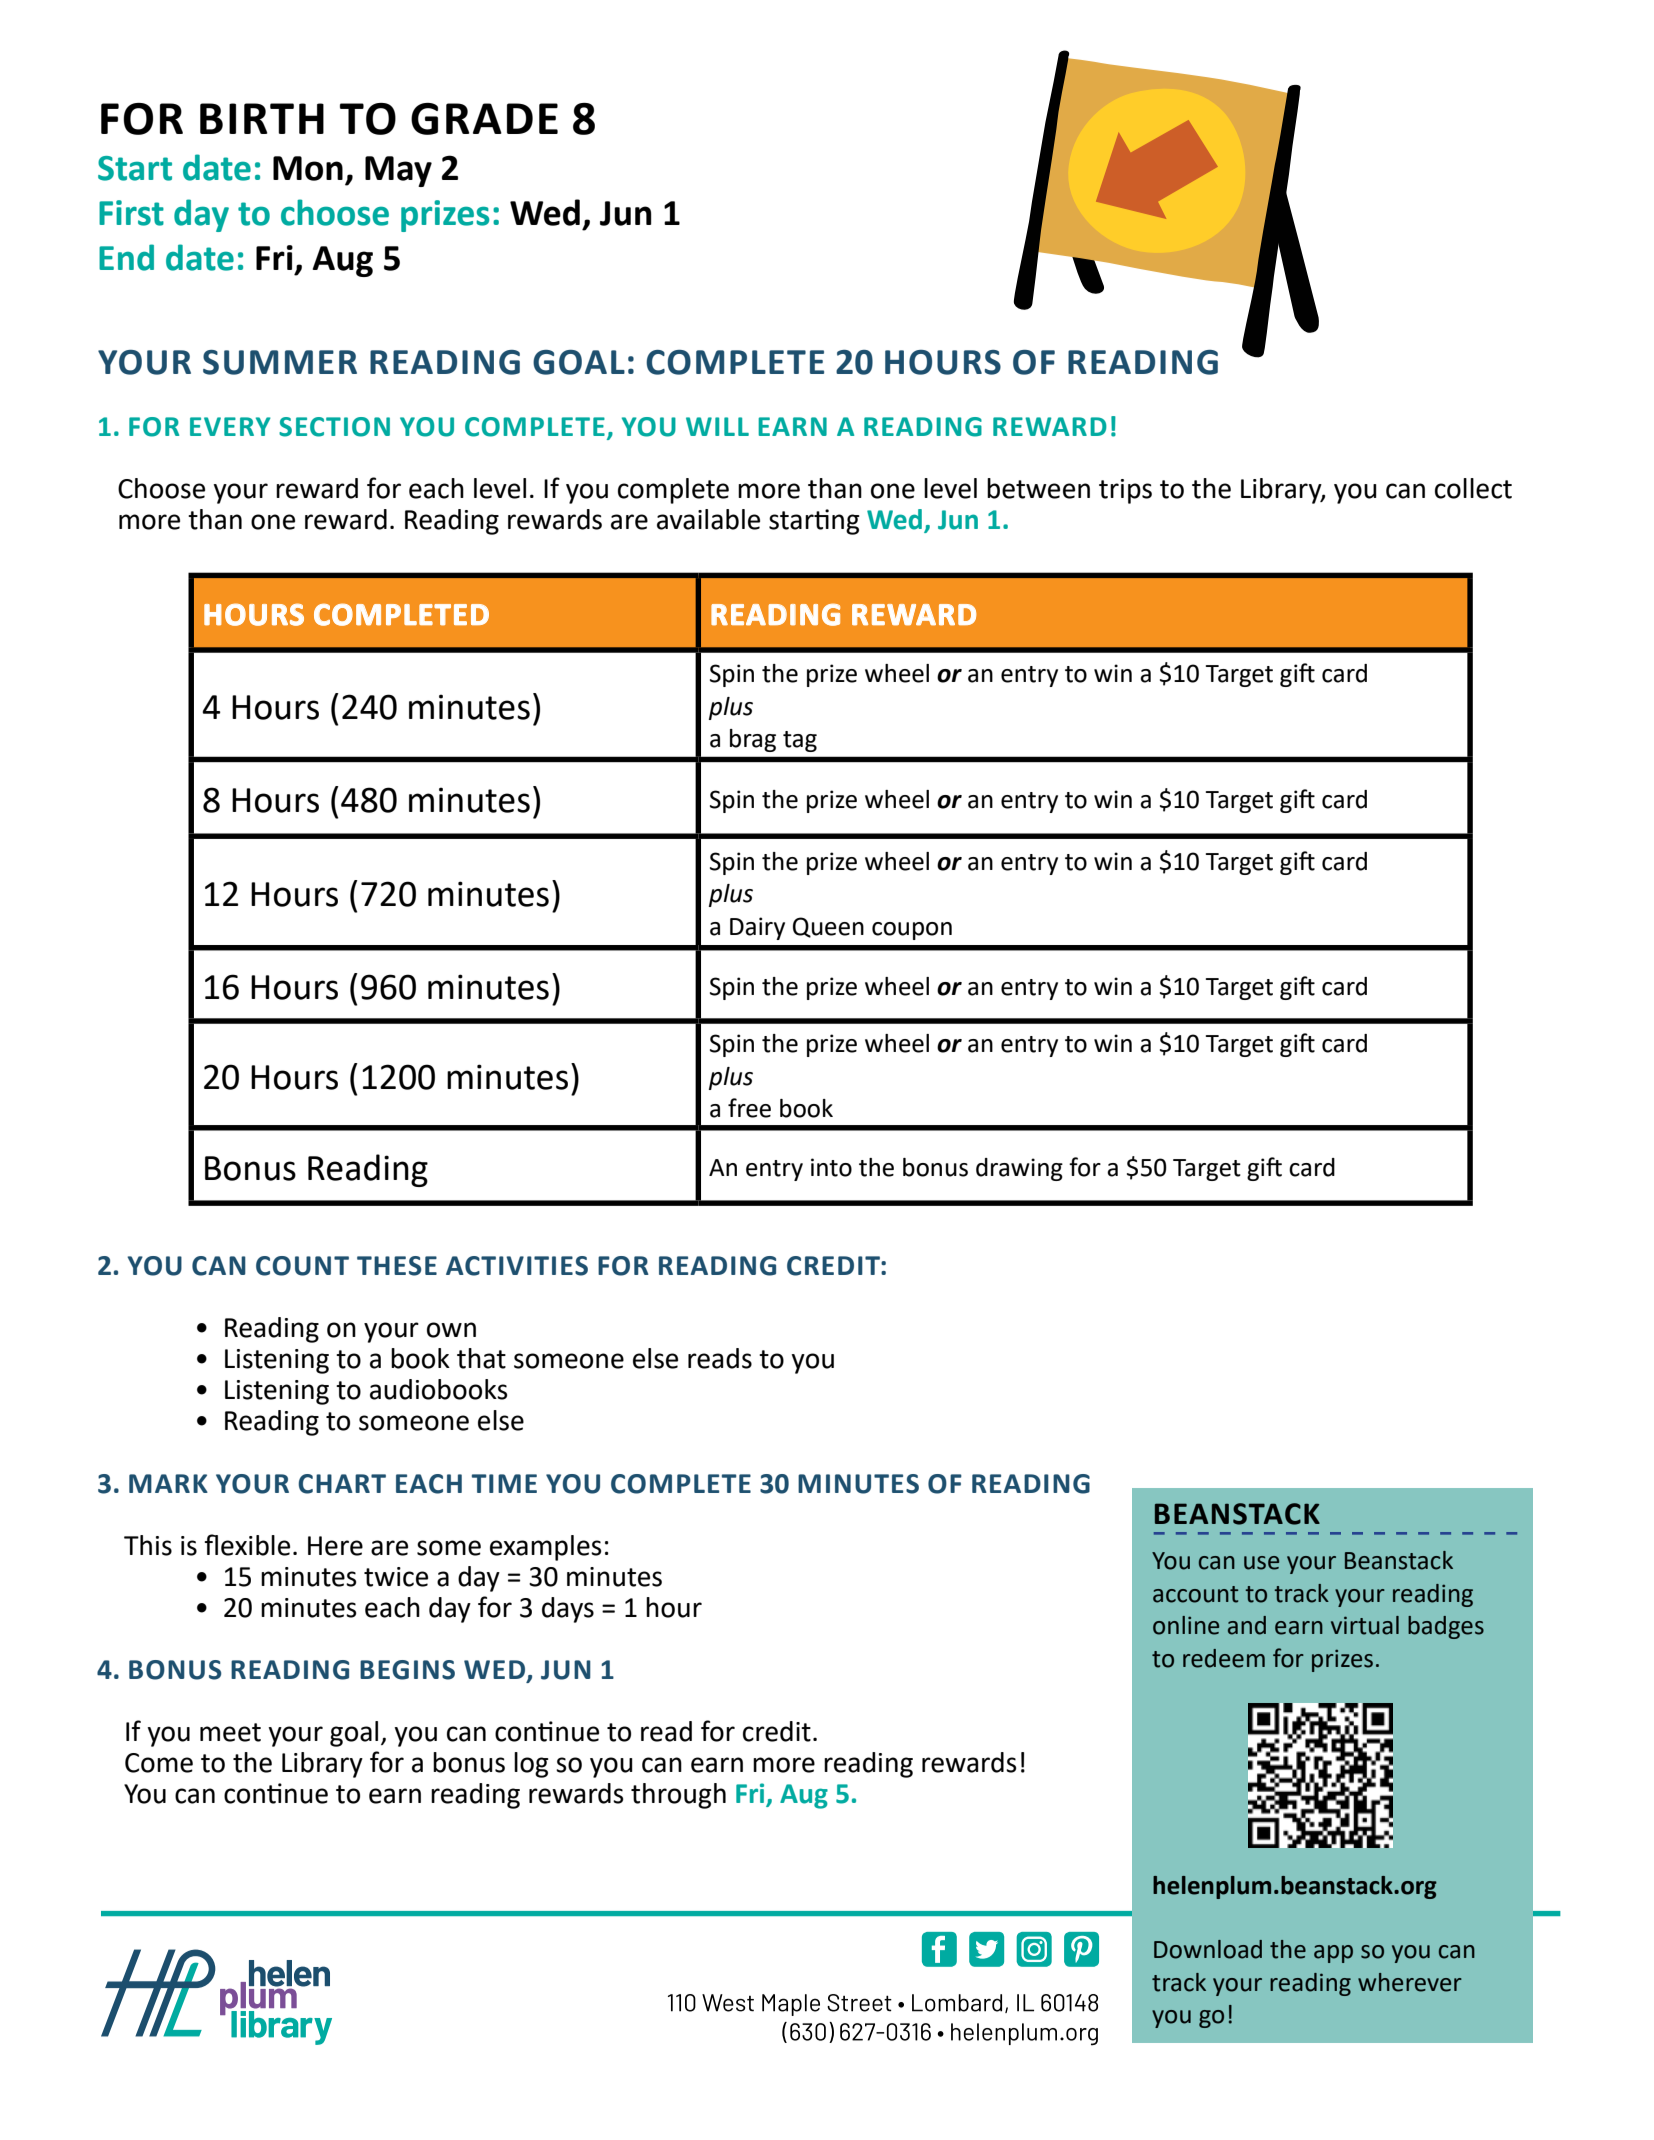 The height and width of the document is (2140, 1654). What do you see at coordinates (159, 1763) in the document?
I see `Come` at bounding box center [159, 1763].
